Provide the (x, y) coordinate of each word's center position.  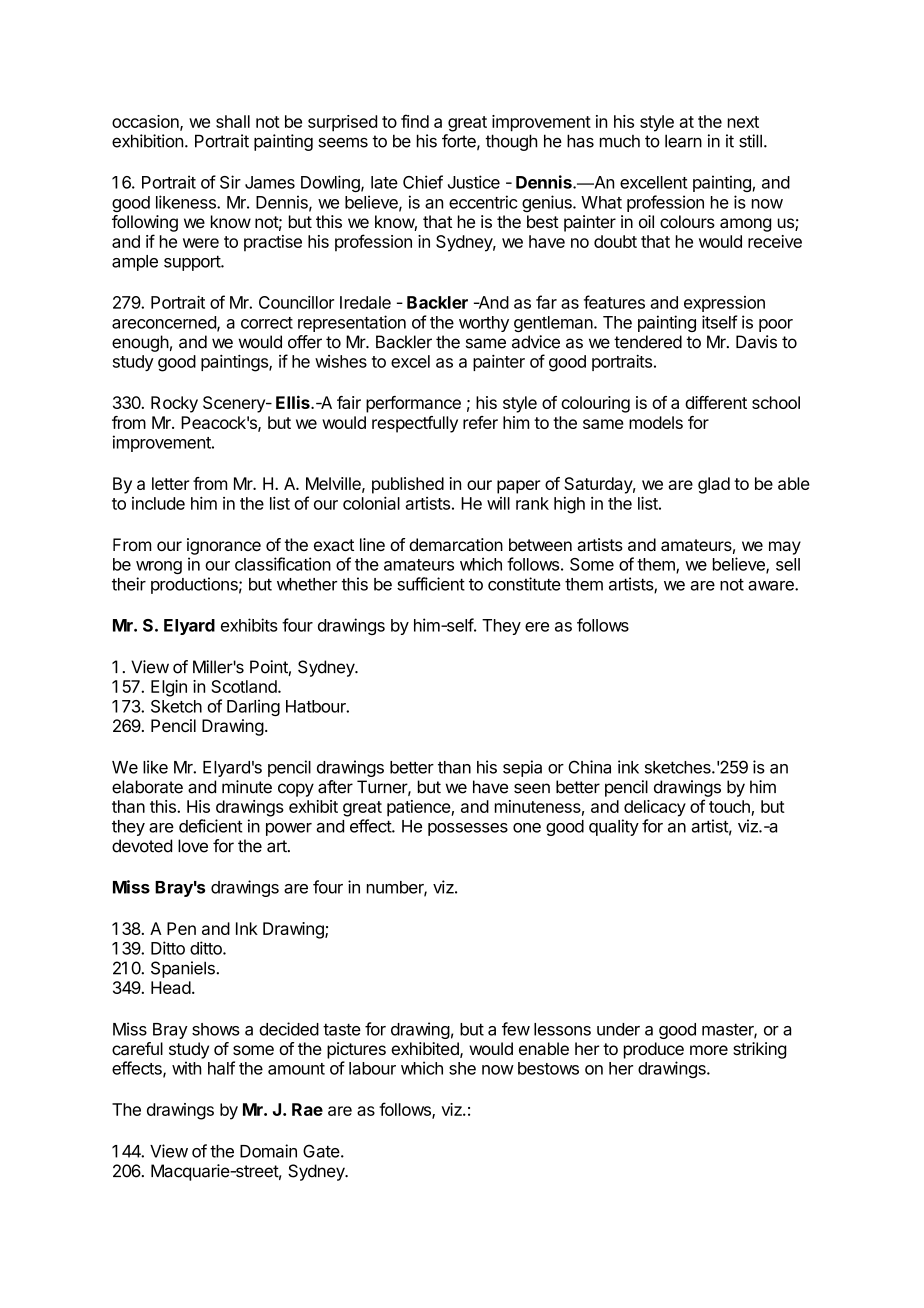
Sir (230, 182)
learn (683, 141)
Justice (474, 182)
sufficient (431, 584)
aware (772, 586)
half (221, 1068)
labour (372, 1068)
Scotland (244, 686)
